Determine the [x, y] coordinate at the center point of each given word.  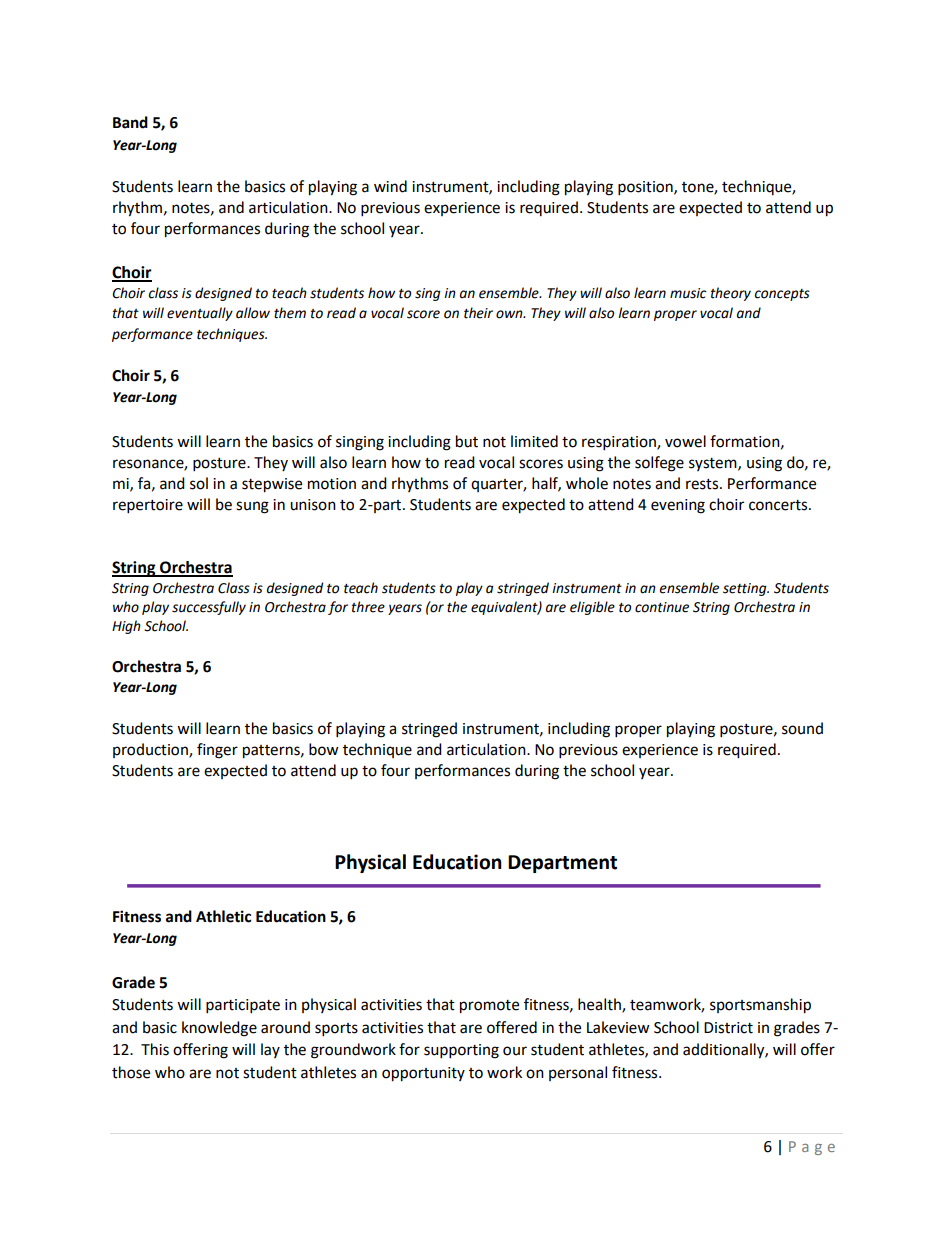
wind [390, 186]
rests [703, 484]
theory [731, 294]
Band [130, 122]
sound [802, 728]
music [688, 293]
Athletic [223, 916]
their [478, 313]
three [368, 607]
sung [252, 507]
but [467, 441]
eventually [200, 314]
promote [489, 1007]
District [728, 1028]
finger [217, 751]
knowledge [219, 1029]
